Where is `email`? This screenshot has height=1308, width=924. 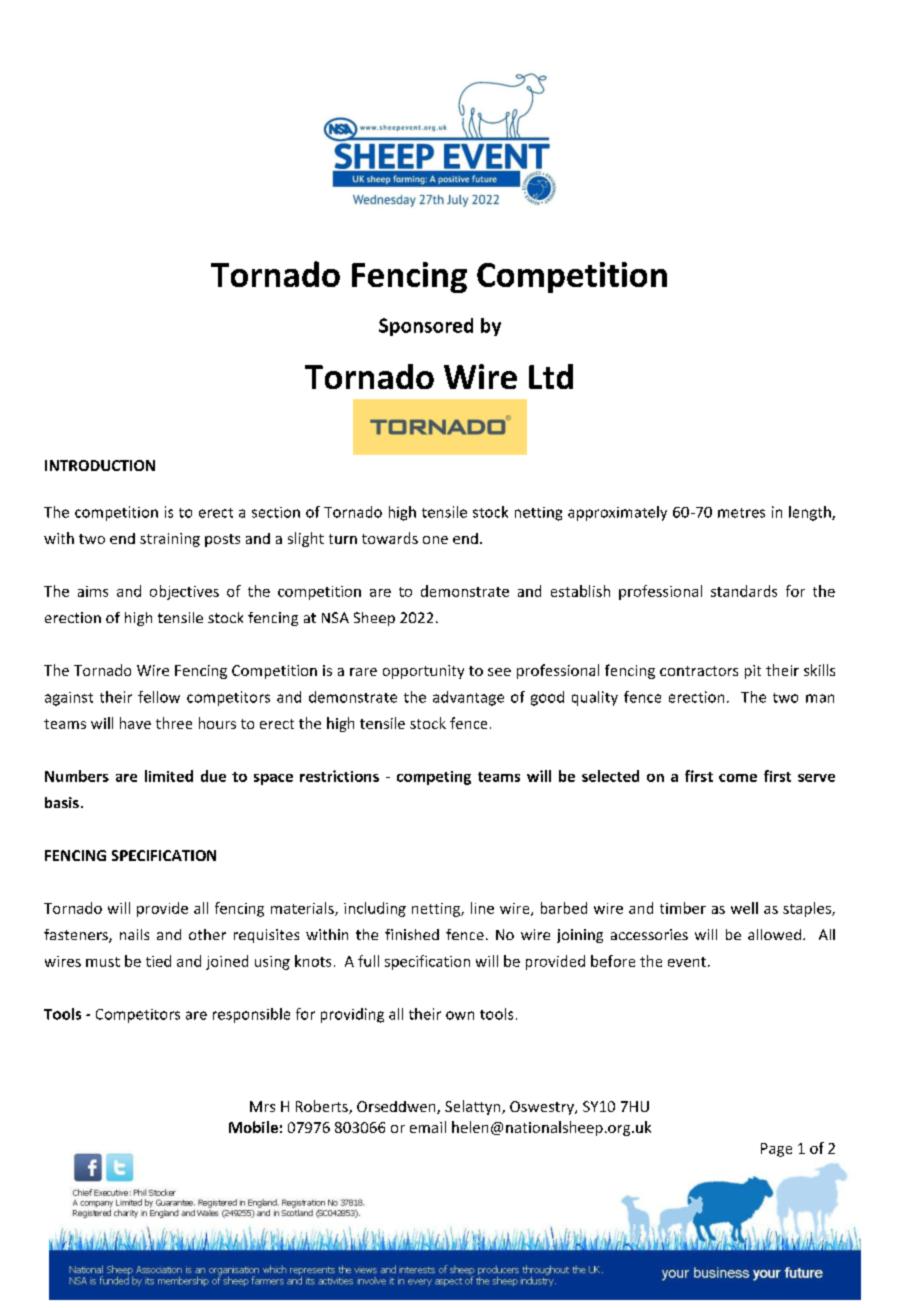
email is located at coordinates (428, 1127).
